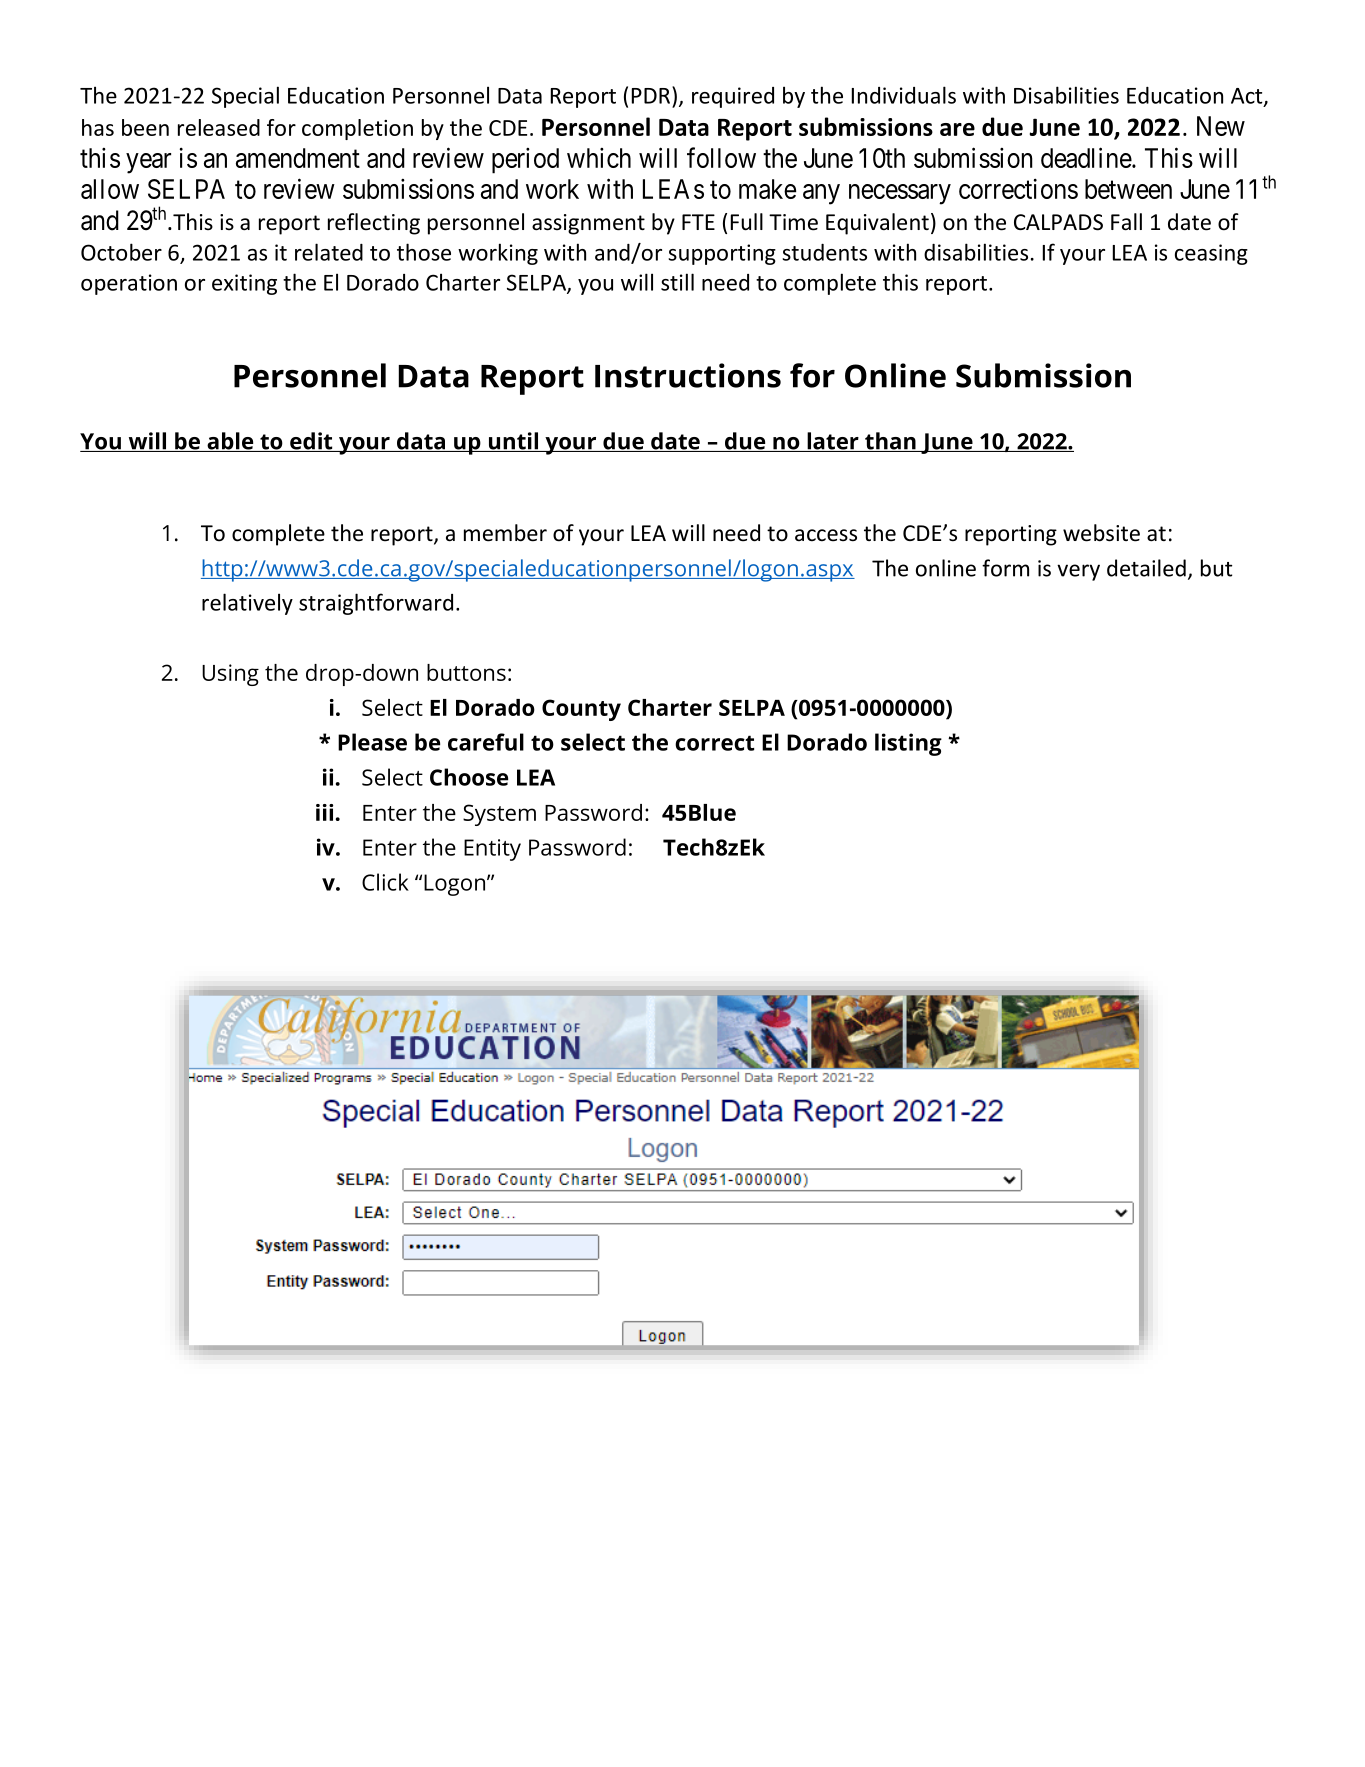 The image size is (1365, 1767). What do you see at coordinates (230, 442) in the image?
I see `able` at bounding box center [230, 442].
